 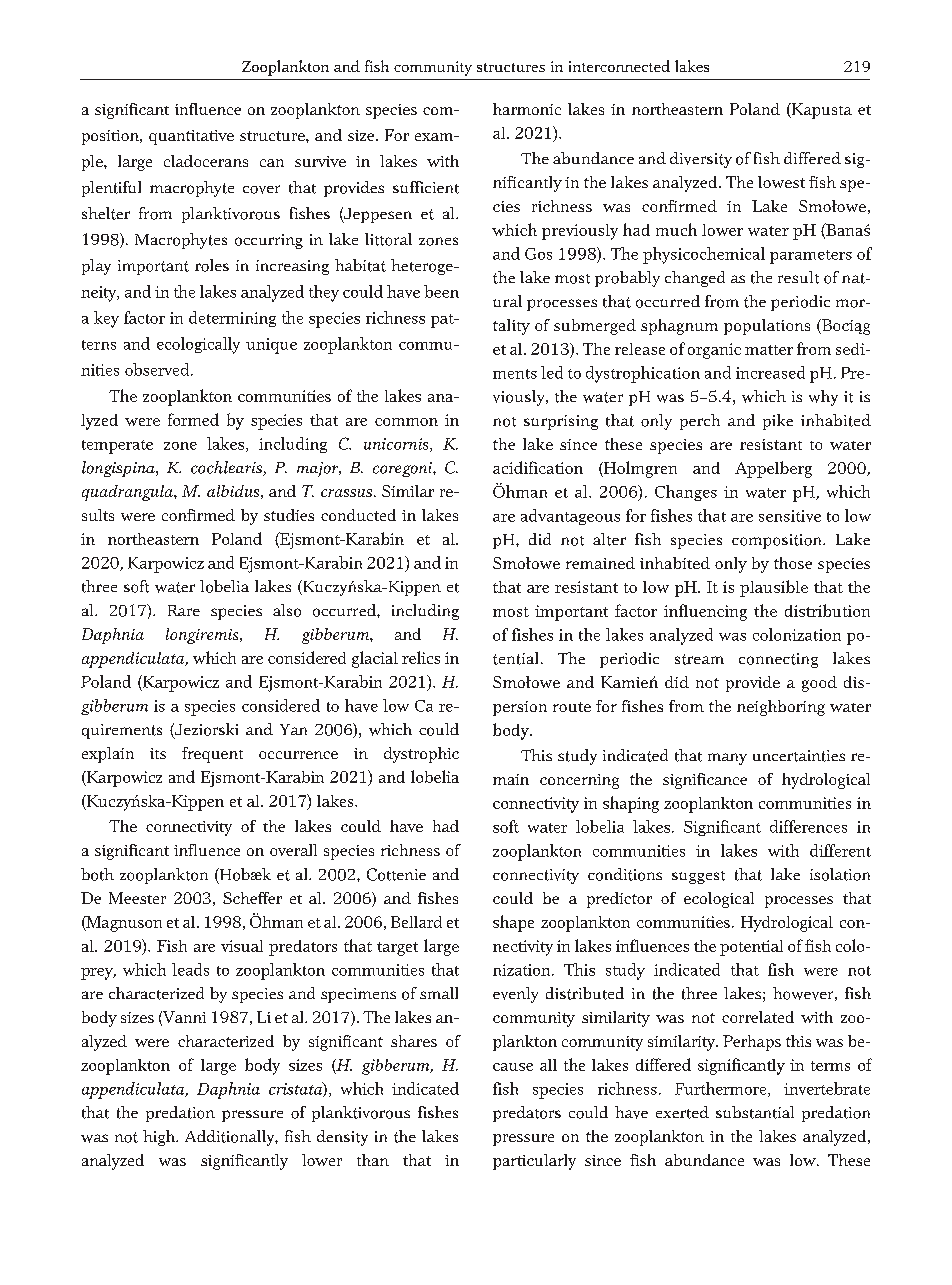 I want to click on sensitive, so click(x=790, y=516).
